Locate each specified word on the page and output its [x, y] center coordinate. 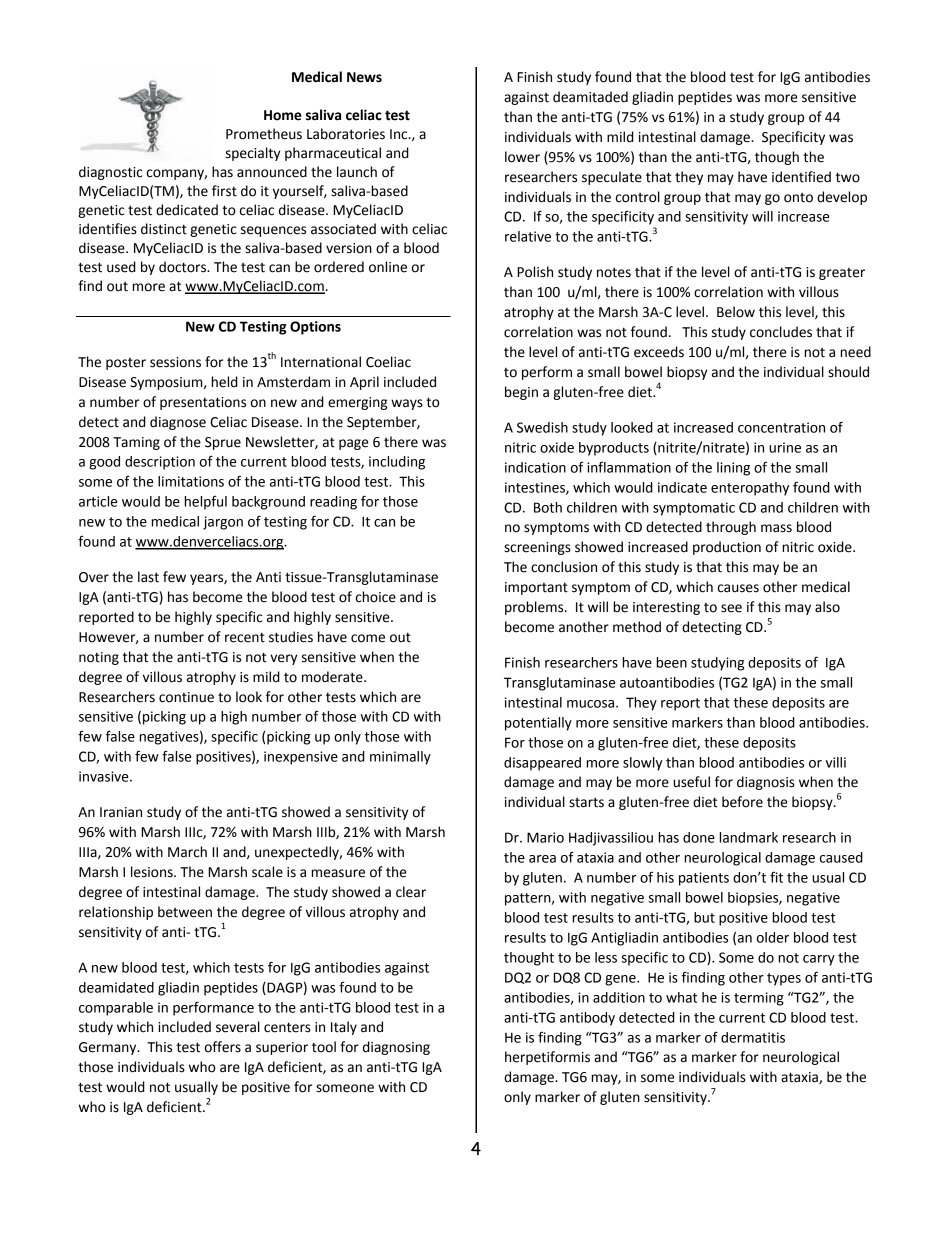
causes [738, 588]
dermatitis [753, 1037]
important [536, 588]
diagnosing [396, 1048]
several [238, 1027]
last [148, 577]
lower [522, 157]
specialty [253, 154]
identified [801, 177]
